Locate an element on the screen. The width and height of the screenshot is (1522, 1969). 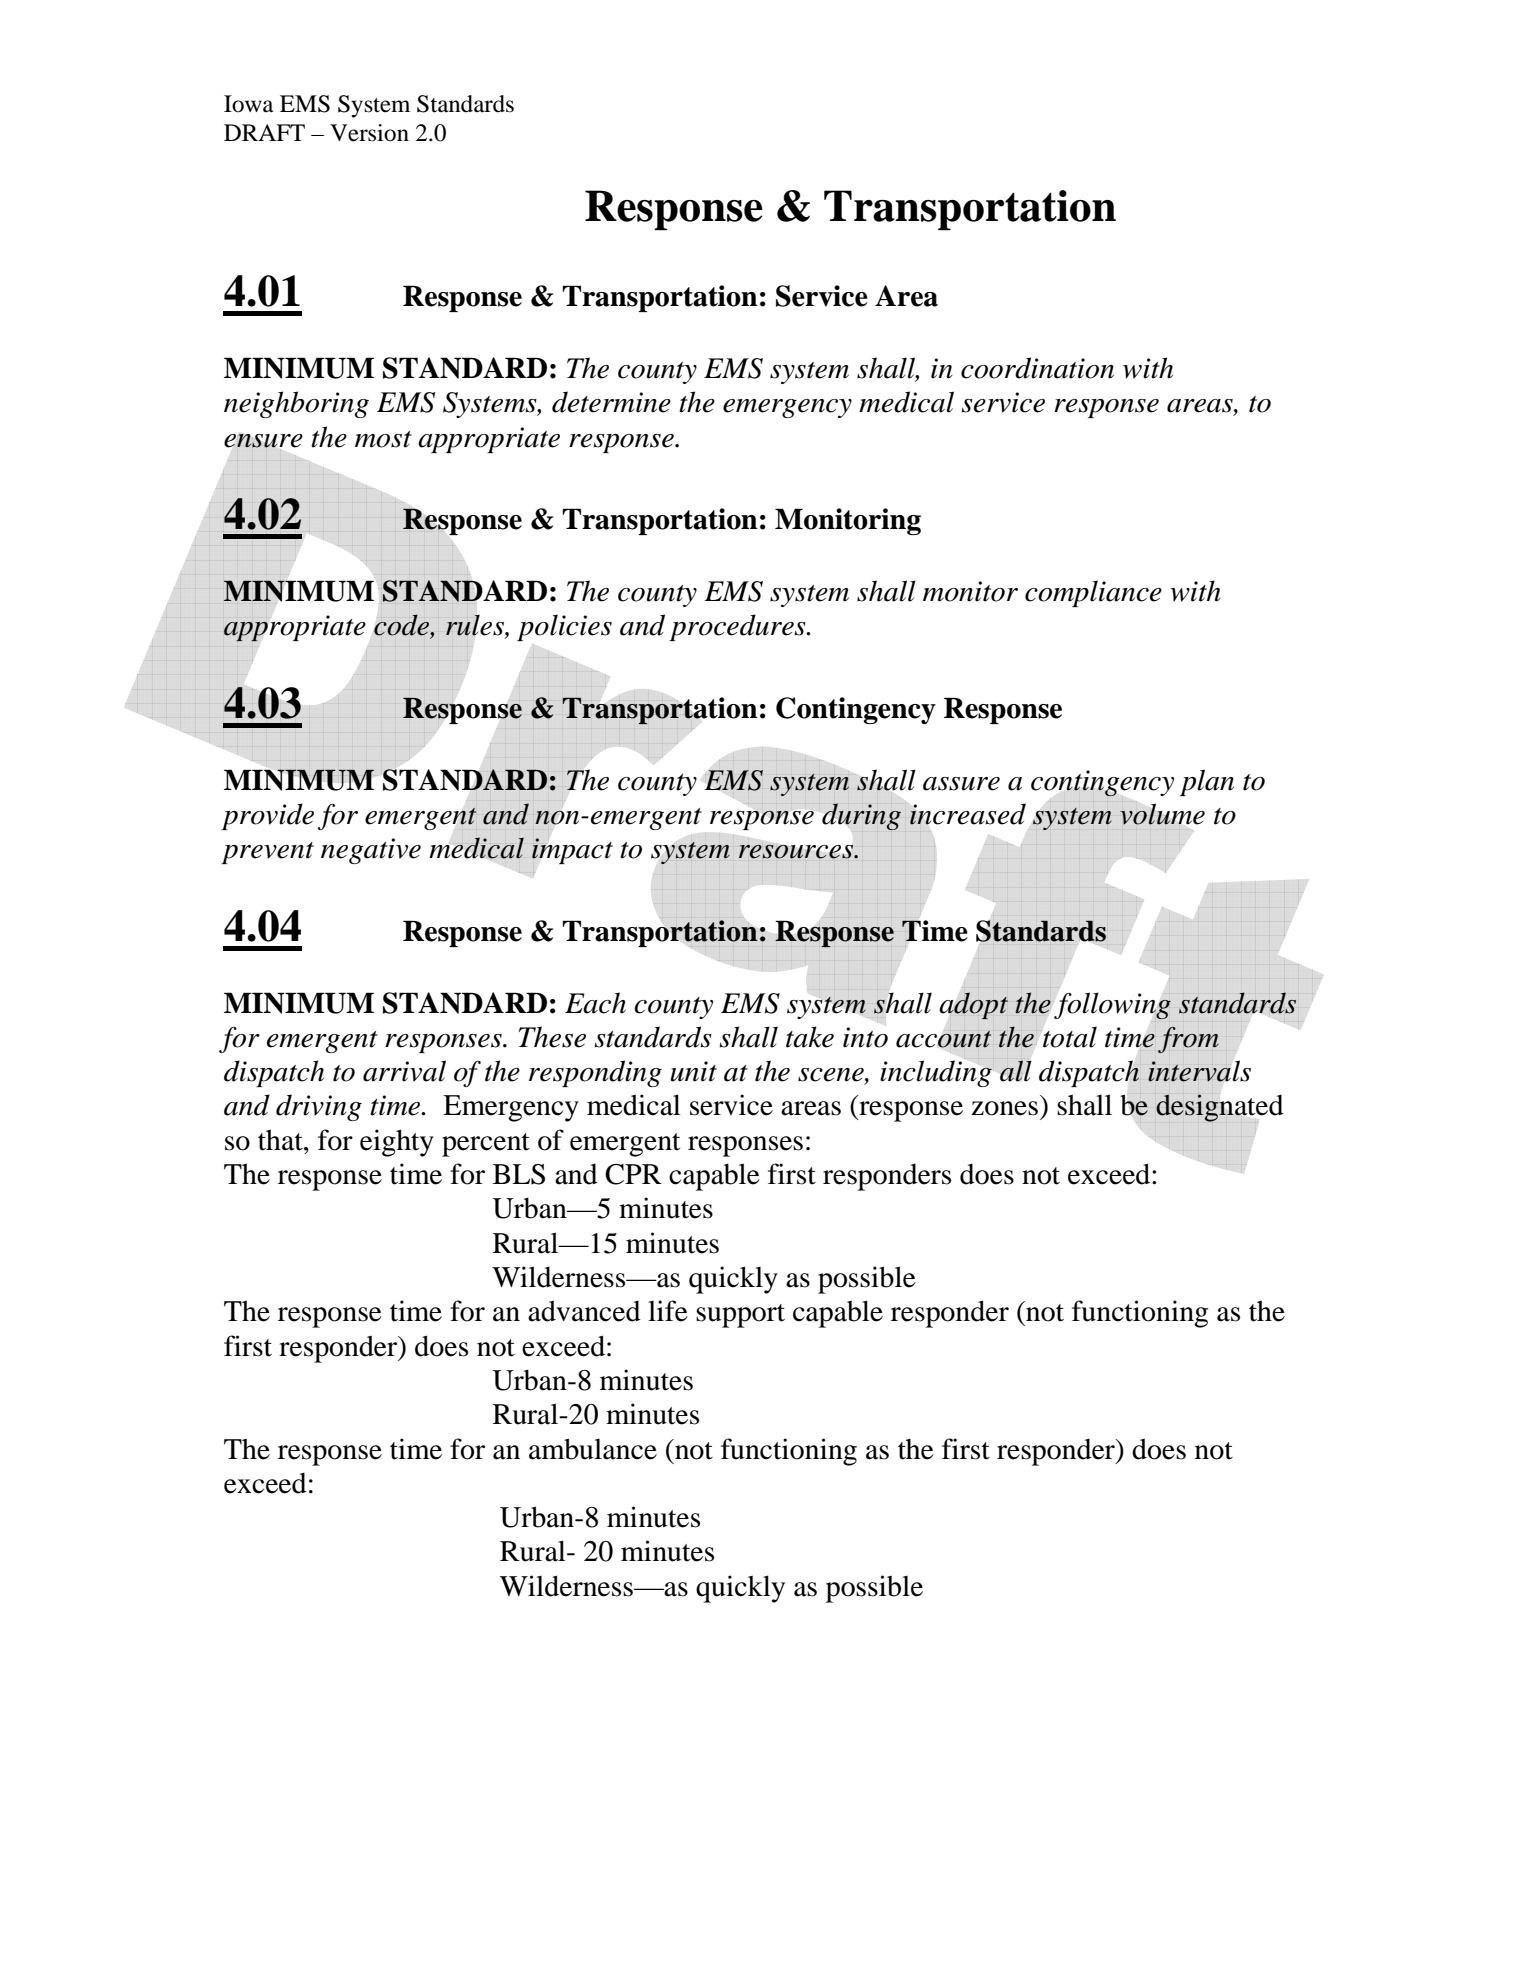
ambulance is located at coordinates (593, 1449).
